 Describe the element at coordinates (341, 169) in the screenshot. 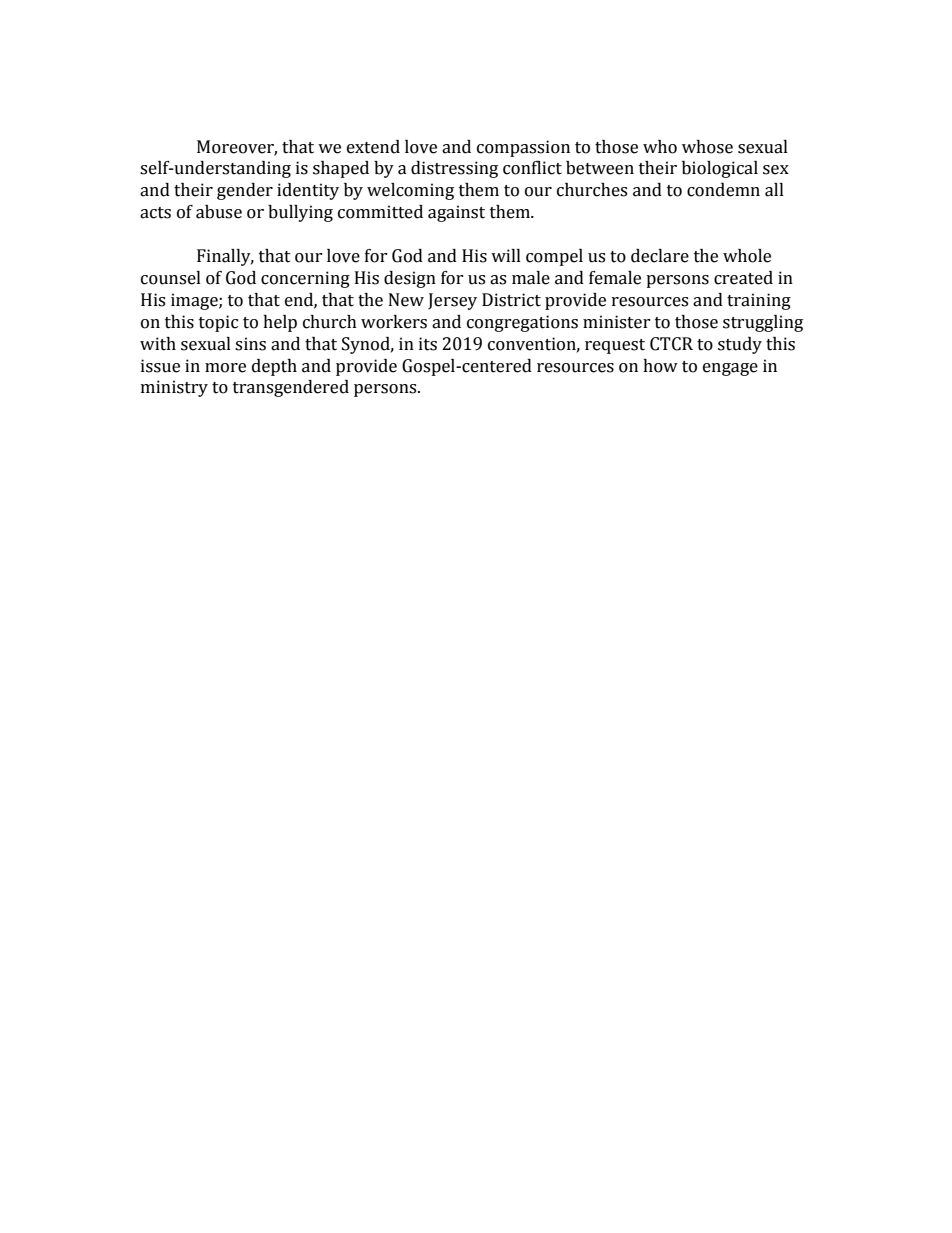

I see `shaped` at that location.
